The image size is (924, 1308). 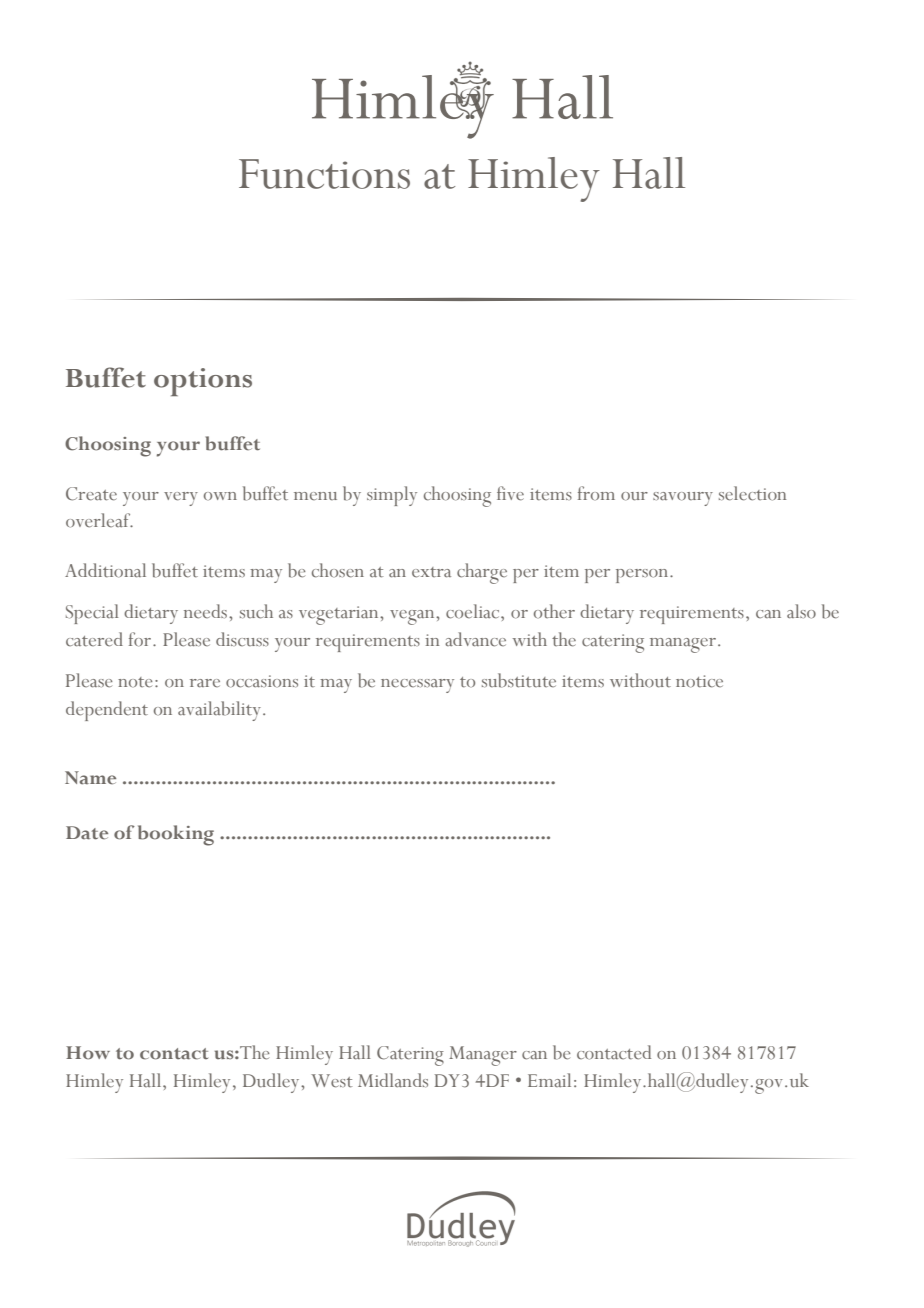 What do you see at coordinates (203, 382) in the document?
I see `options` at bounding box center [203, 382].
